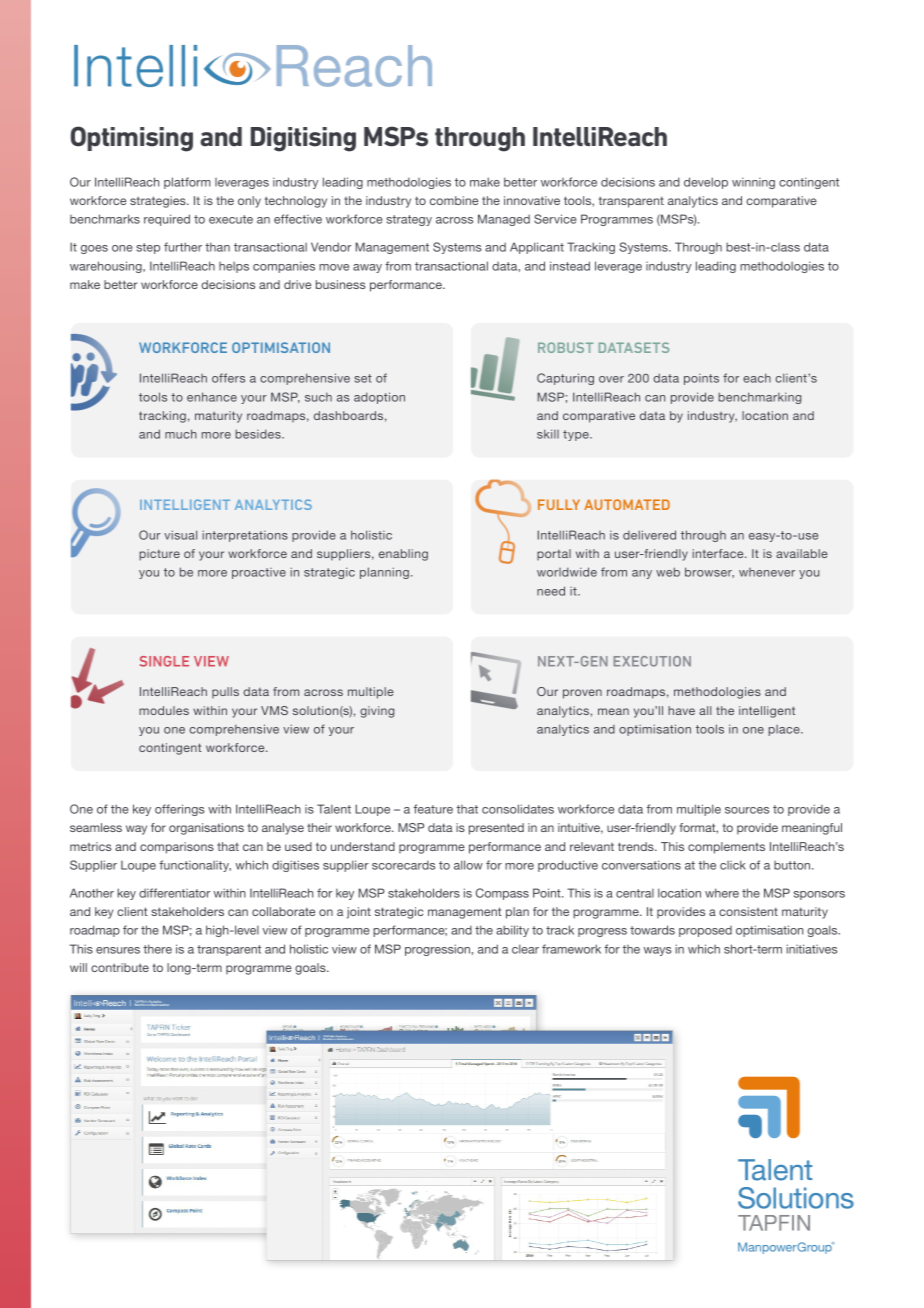  What do you see at coordinates (157, 949) in the screenshot?
I see `there` at bounding box center [157, 949].
